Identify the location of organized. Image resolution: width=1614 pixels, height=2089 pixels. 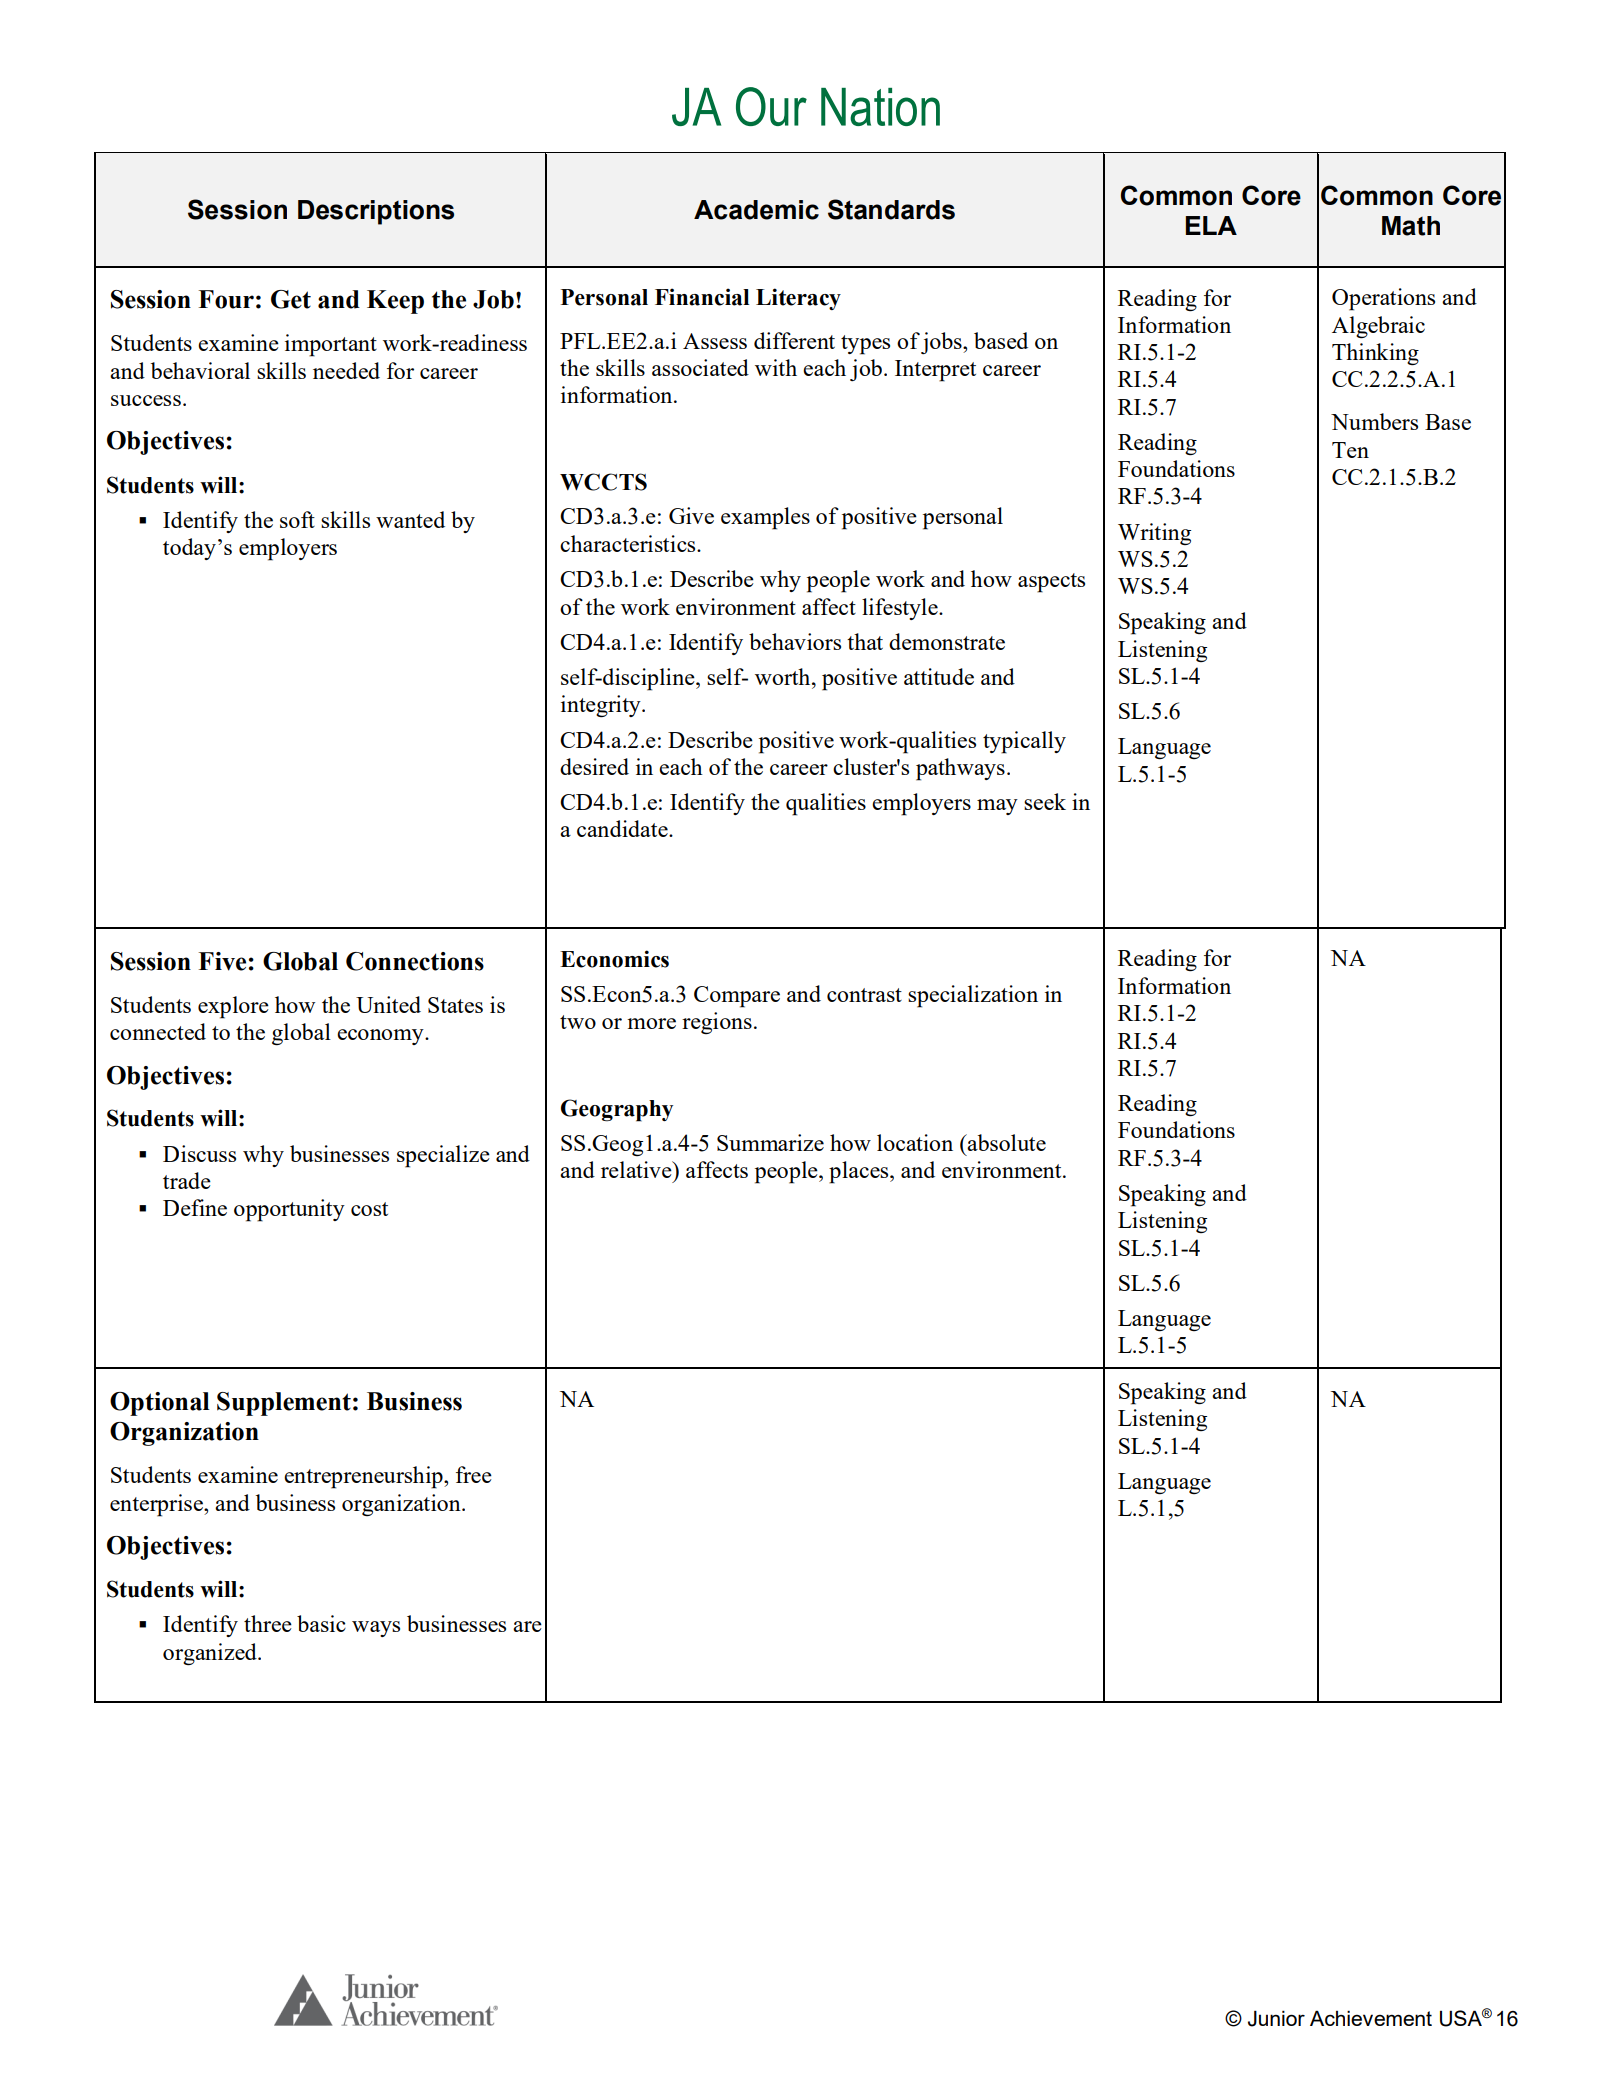
(211, 1654).
